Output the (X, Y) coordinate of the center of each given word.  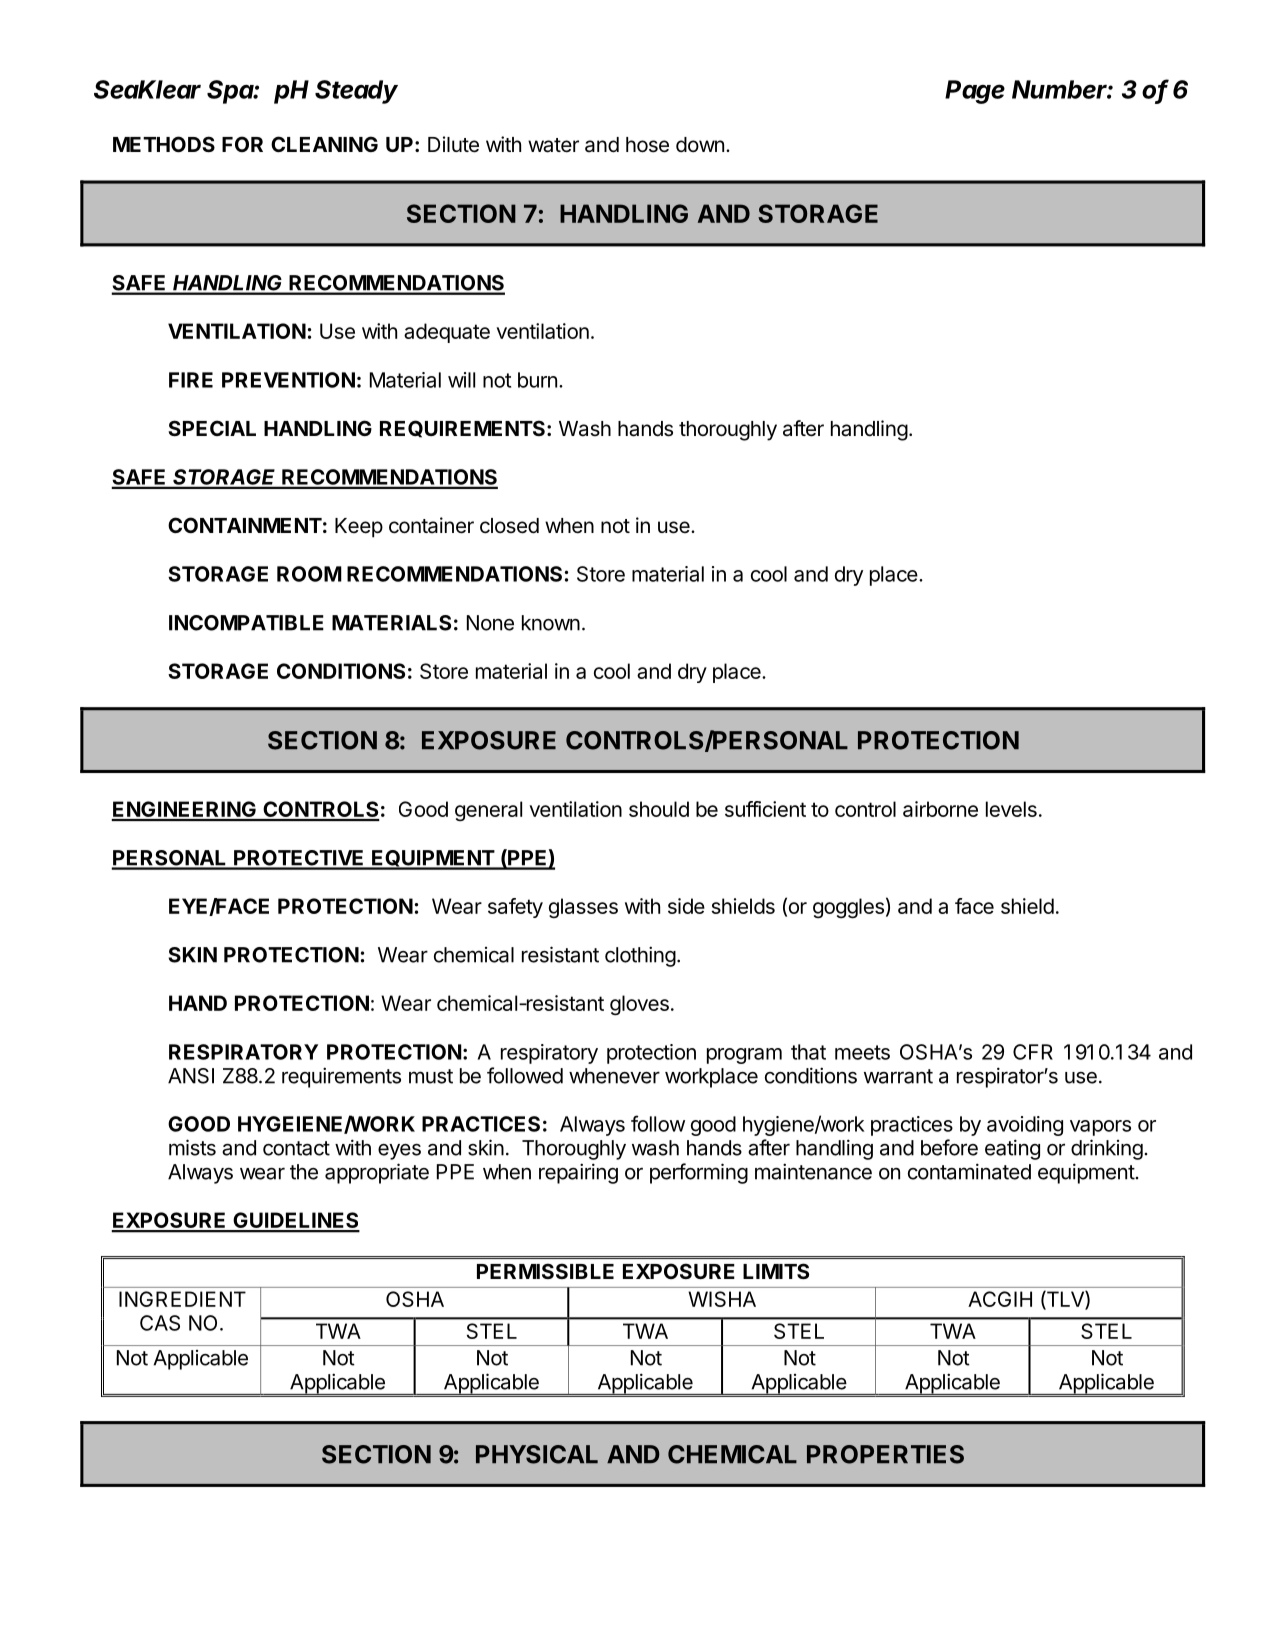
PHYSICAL (537, 1454)
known (551, 623)
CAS (160, 1323)
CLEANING (324, 144)
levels (1011, 809)
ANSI (191, 1076)
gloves (639, 1005)
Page (975, 92)
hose (647, 145)
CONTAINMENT (245, 525)
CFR (1033, 1052)
